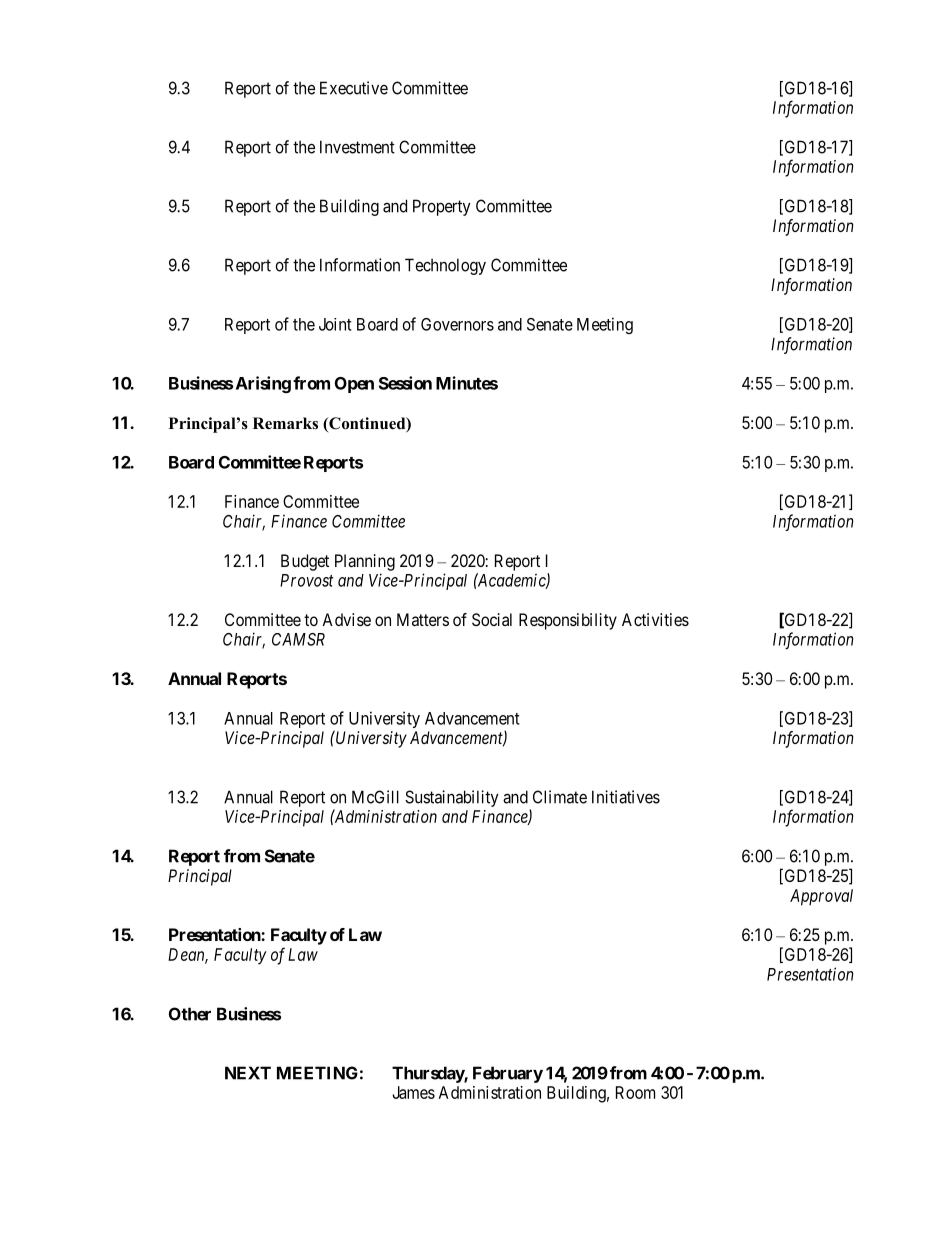 This screenshot has width=952, height=1233. Describe the element at coordinates (655, 619) in the screenshot. I see `Activities` at that location.
